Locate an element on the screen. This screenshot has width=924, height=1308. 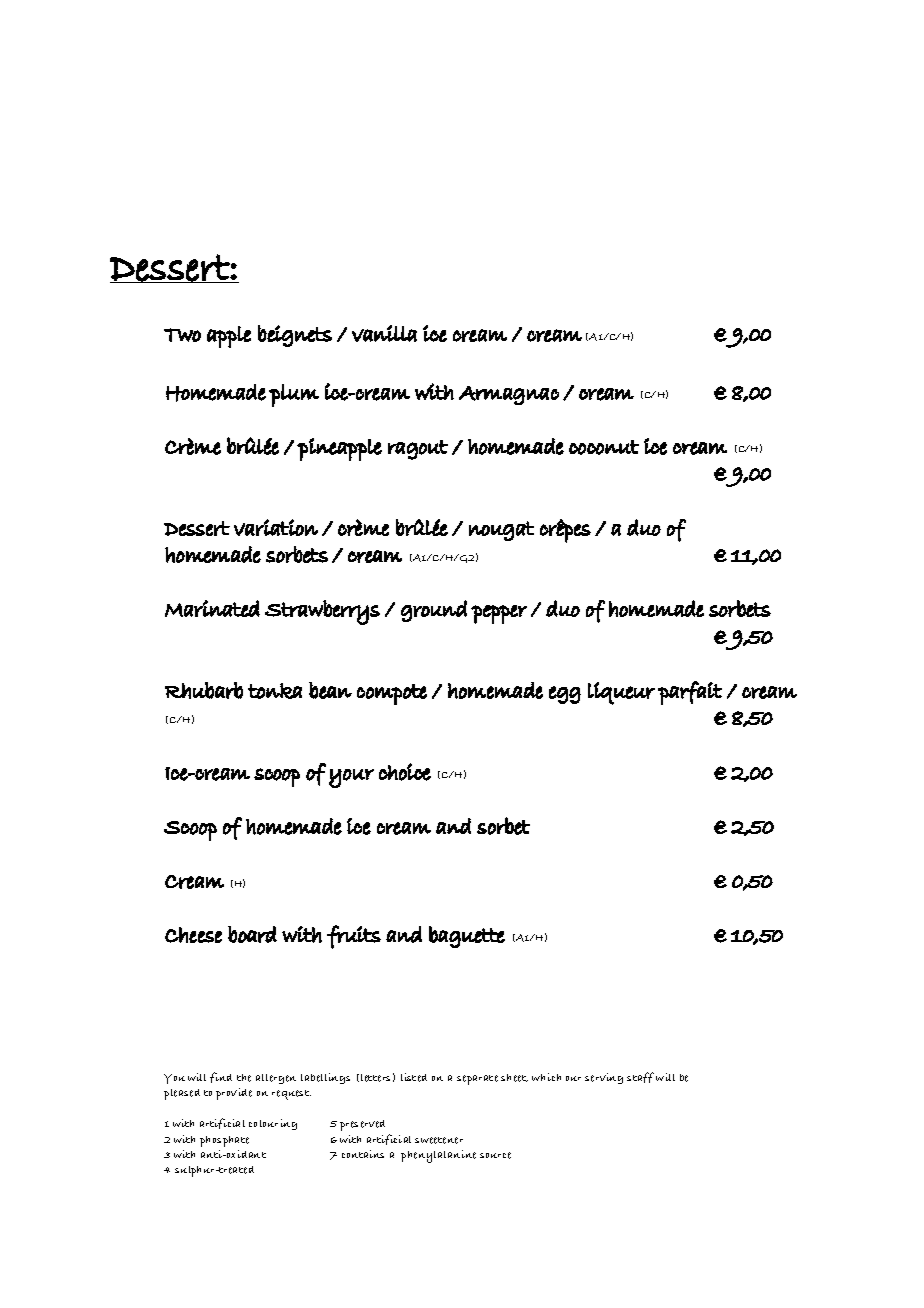
board is located at coordinates (252, 934).
